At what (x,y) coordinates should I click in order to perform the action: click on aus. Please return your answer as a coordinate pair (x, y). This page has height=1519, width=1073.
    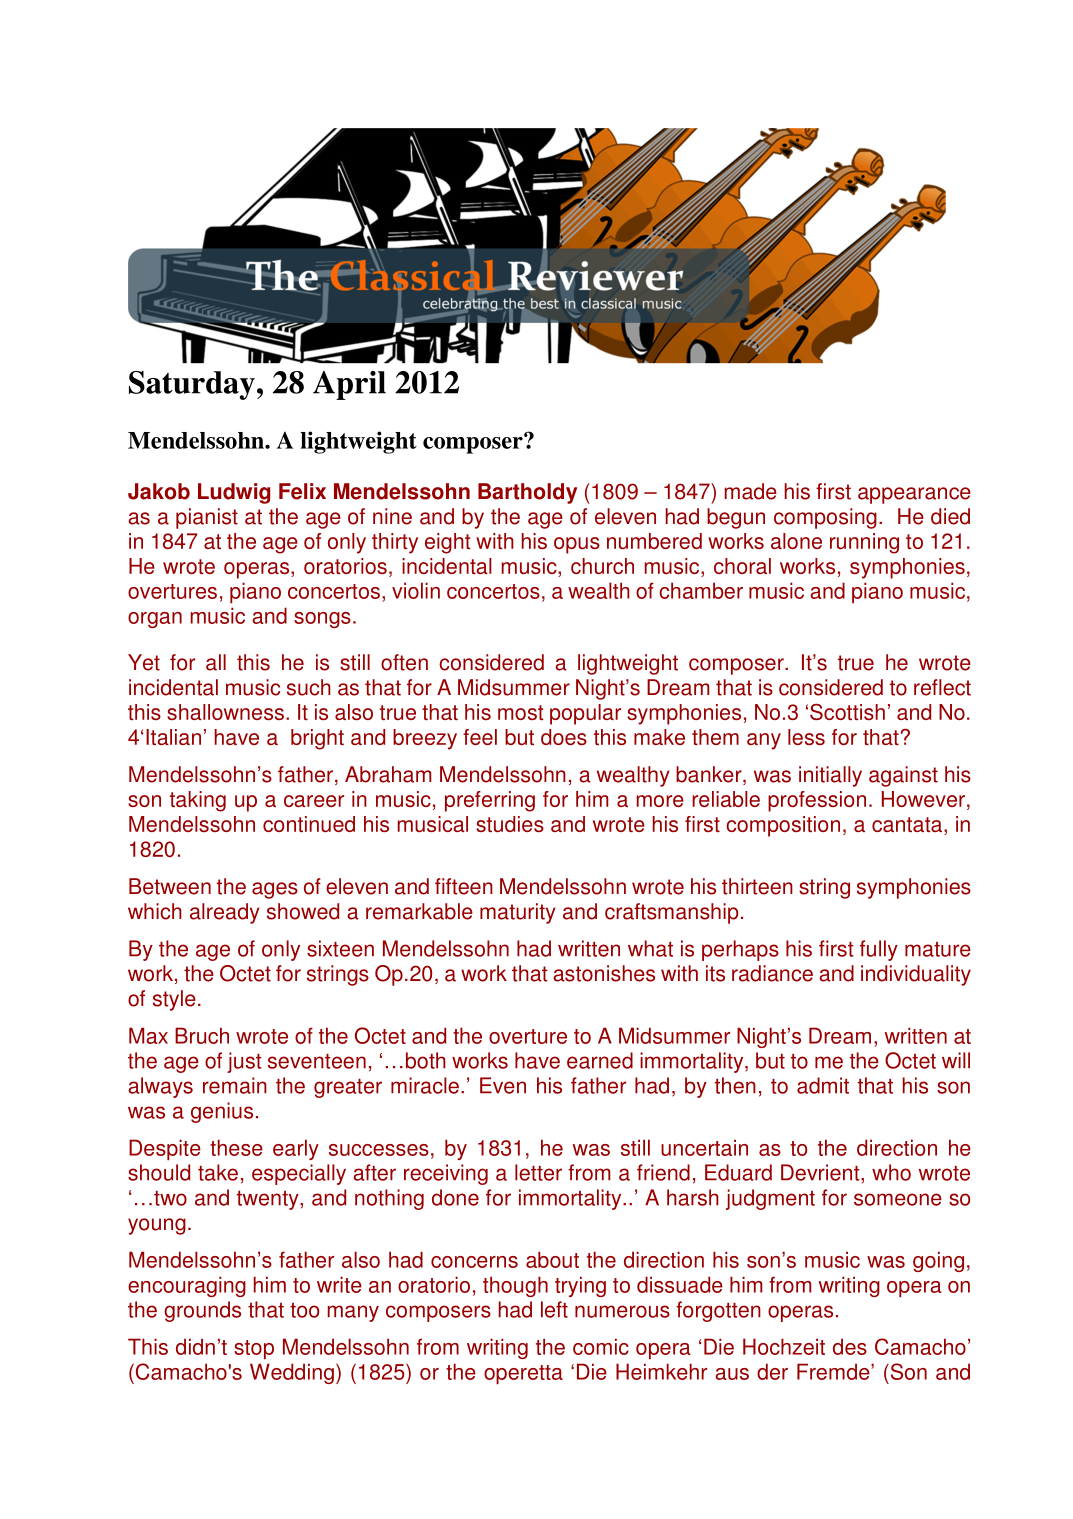
    Looking at the image, I should click on (732, 1374).
